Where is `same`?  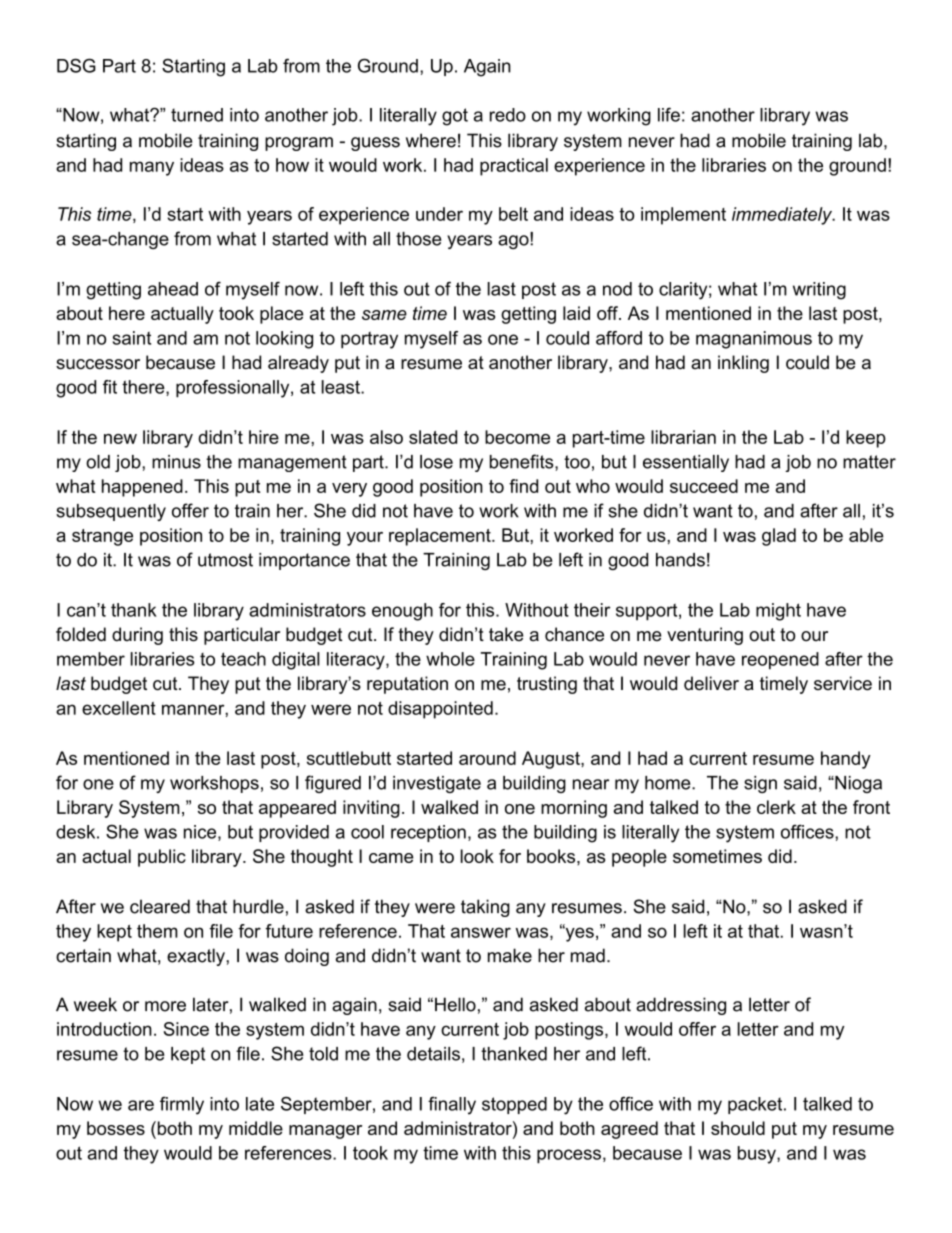
same is located at coordinates (384, 315).
